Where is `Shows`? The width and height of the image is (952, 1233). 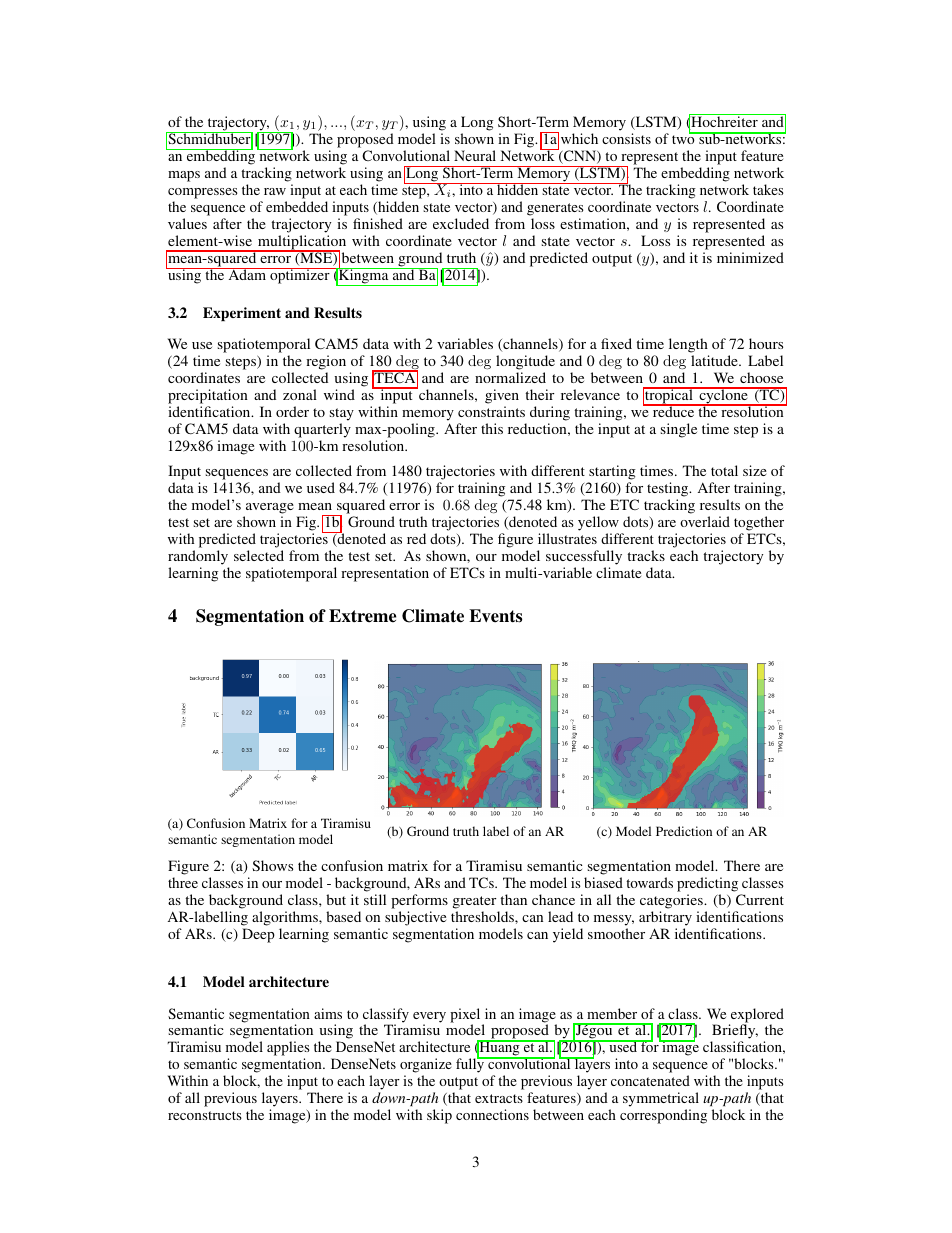 Shows is located at coordinates (272, 865).
